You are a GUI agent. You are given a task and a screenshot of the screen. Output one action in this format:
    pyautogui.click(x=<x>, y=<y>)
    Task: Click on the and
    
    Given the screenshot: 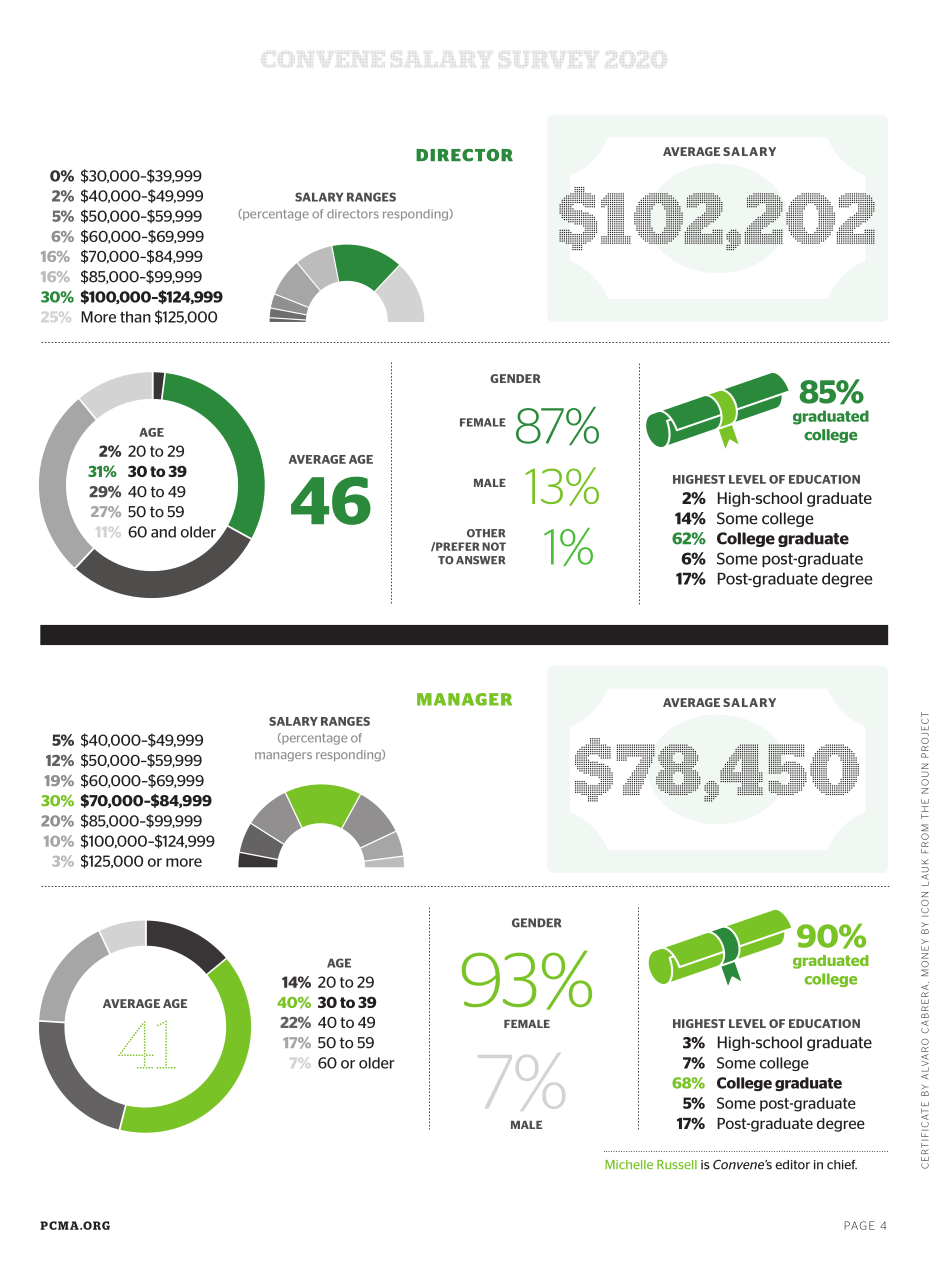 What is the action you would take?
    pyautogui.click(x=163, y=532)
